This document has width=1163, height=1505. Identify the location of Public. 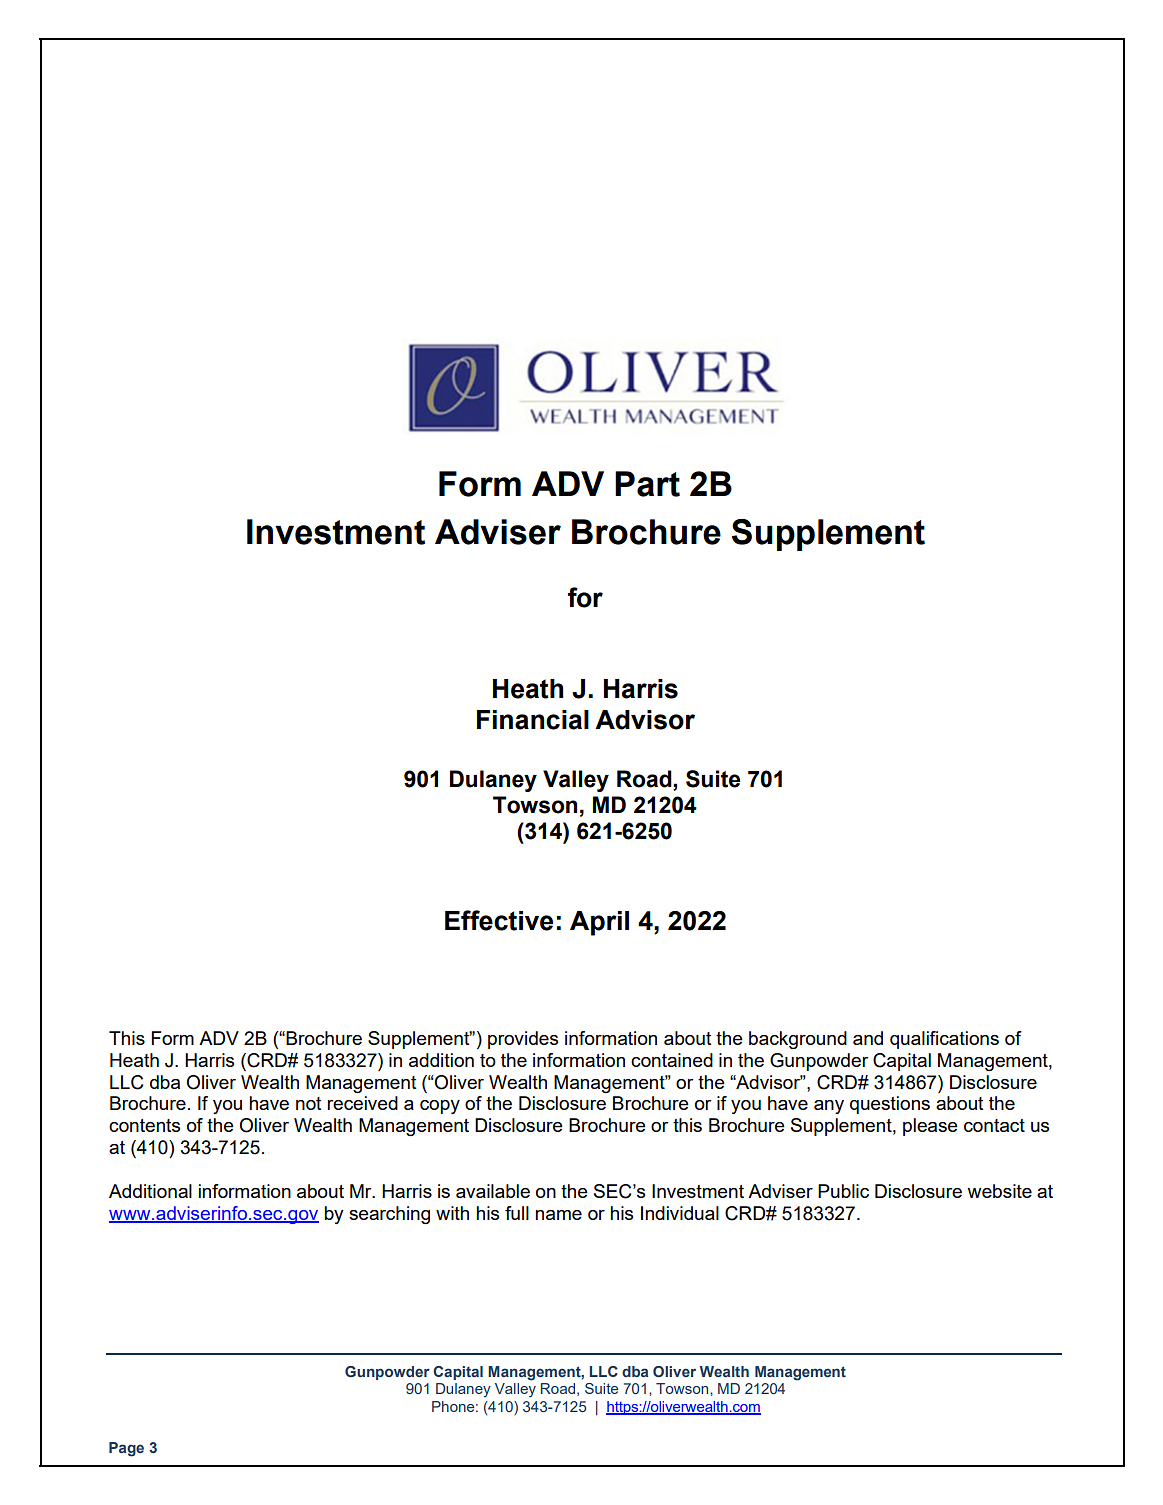
(843, 1191).
